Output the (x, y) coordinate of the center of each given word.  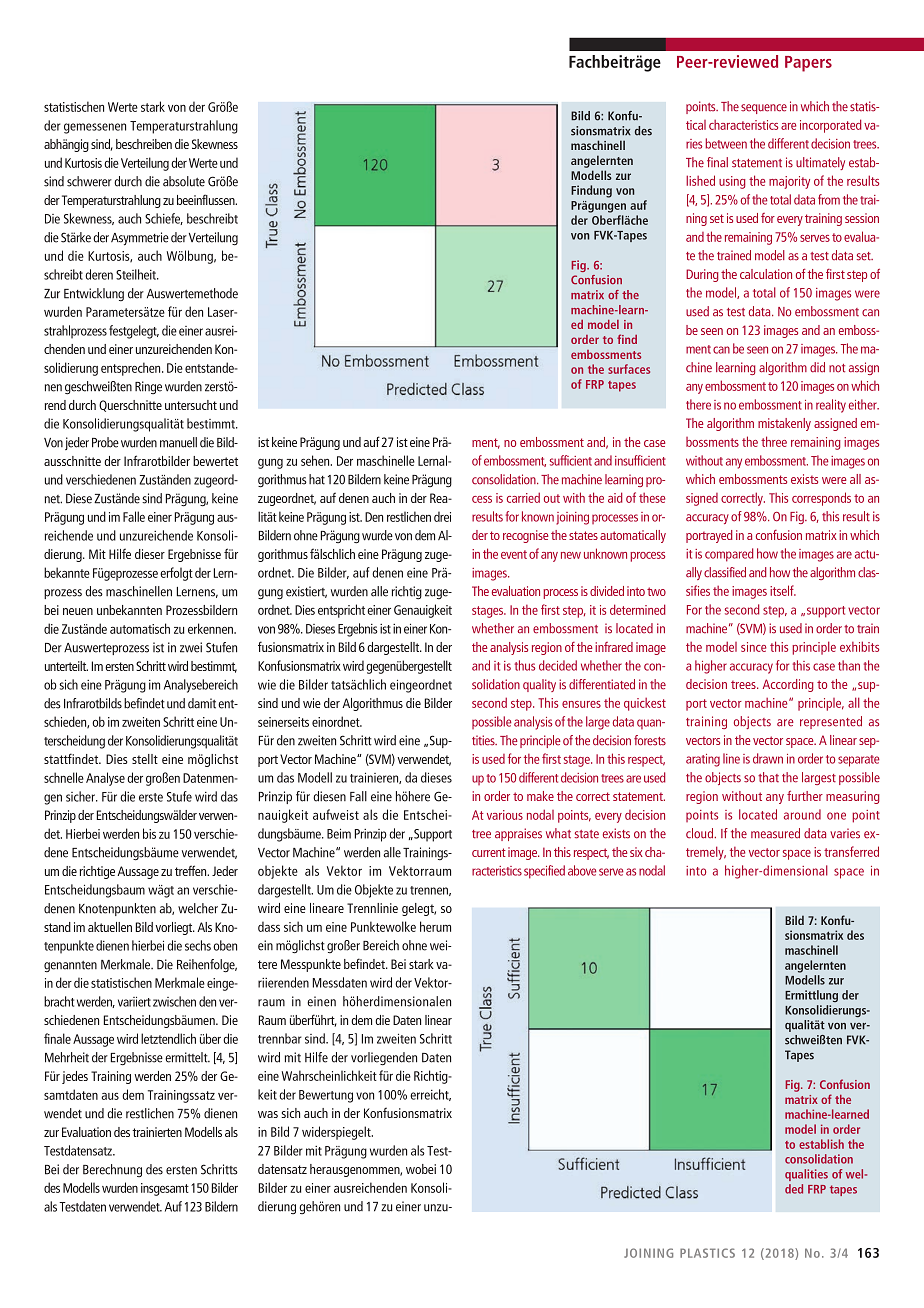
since (753, 647)
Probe (105, 442)
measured (775, 833)
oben (225, 945)
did (817, 367)
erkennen (211, 628)
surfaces (629, 369)
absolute (184, 181)
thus (524, 665)
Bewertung (326, 1096)
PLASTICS (707, 1253)
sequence (764, 109)
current (489, 852)
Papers (808, 64)
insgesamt (165, 1189)
